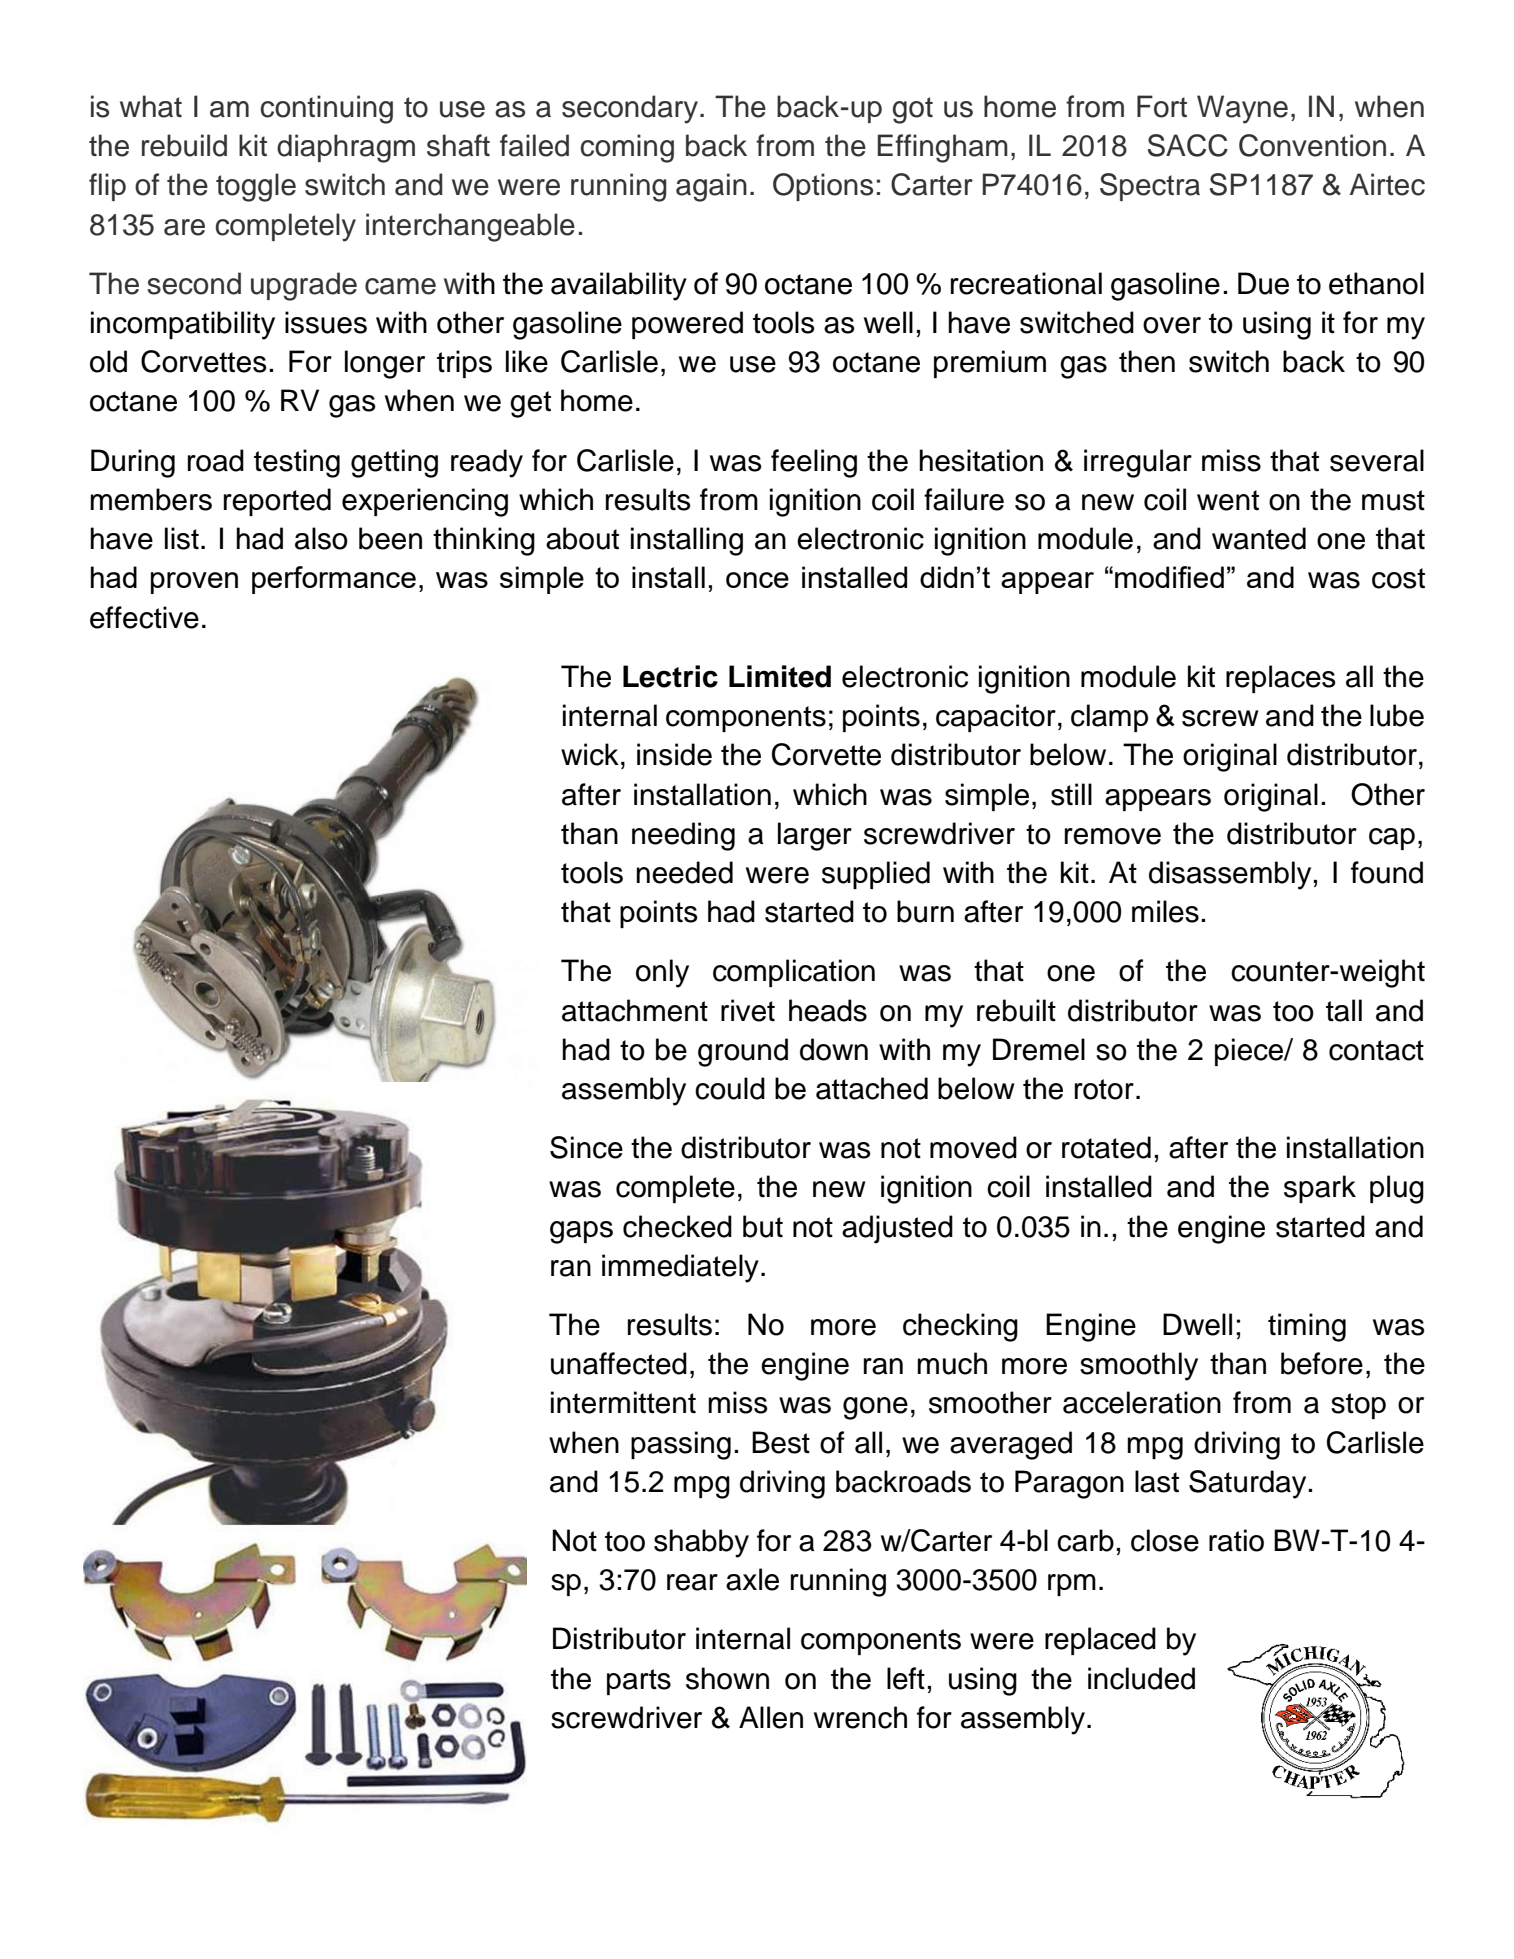 The height and width of the screenshot is (1959, 1514). I want to click on parts, so click(639, 1682).
